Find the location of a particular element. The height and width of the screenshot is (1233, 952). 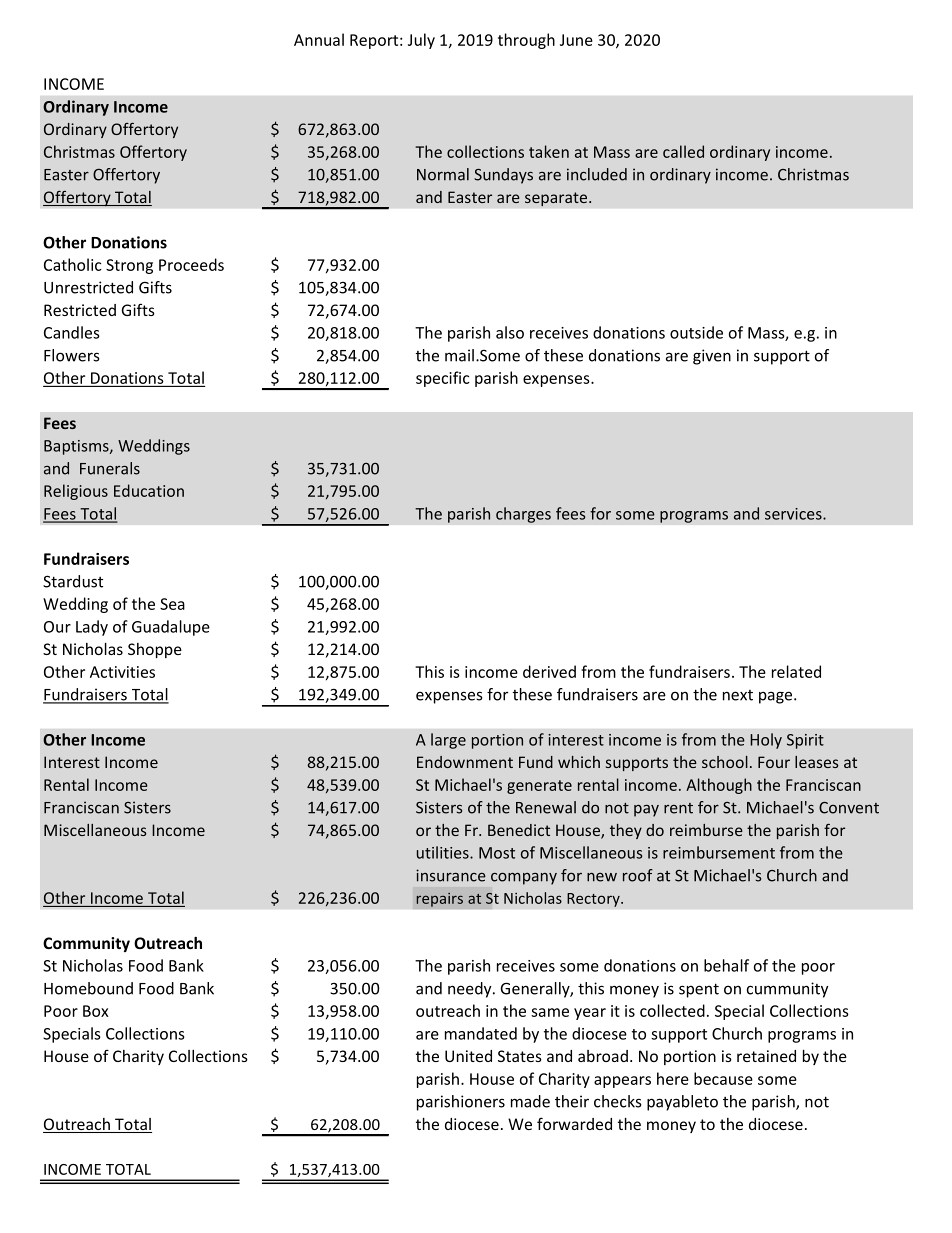

July is located at coordinates (421, 41).
